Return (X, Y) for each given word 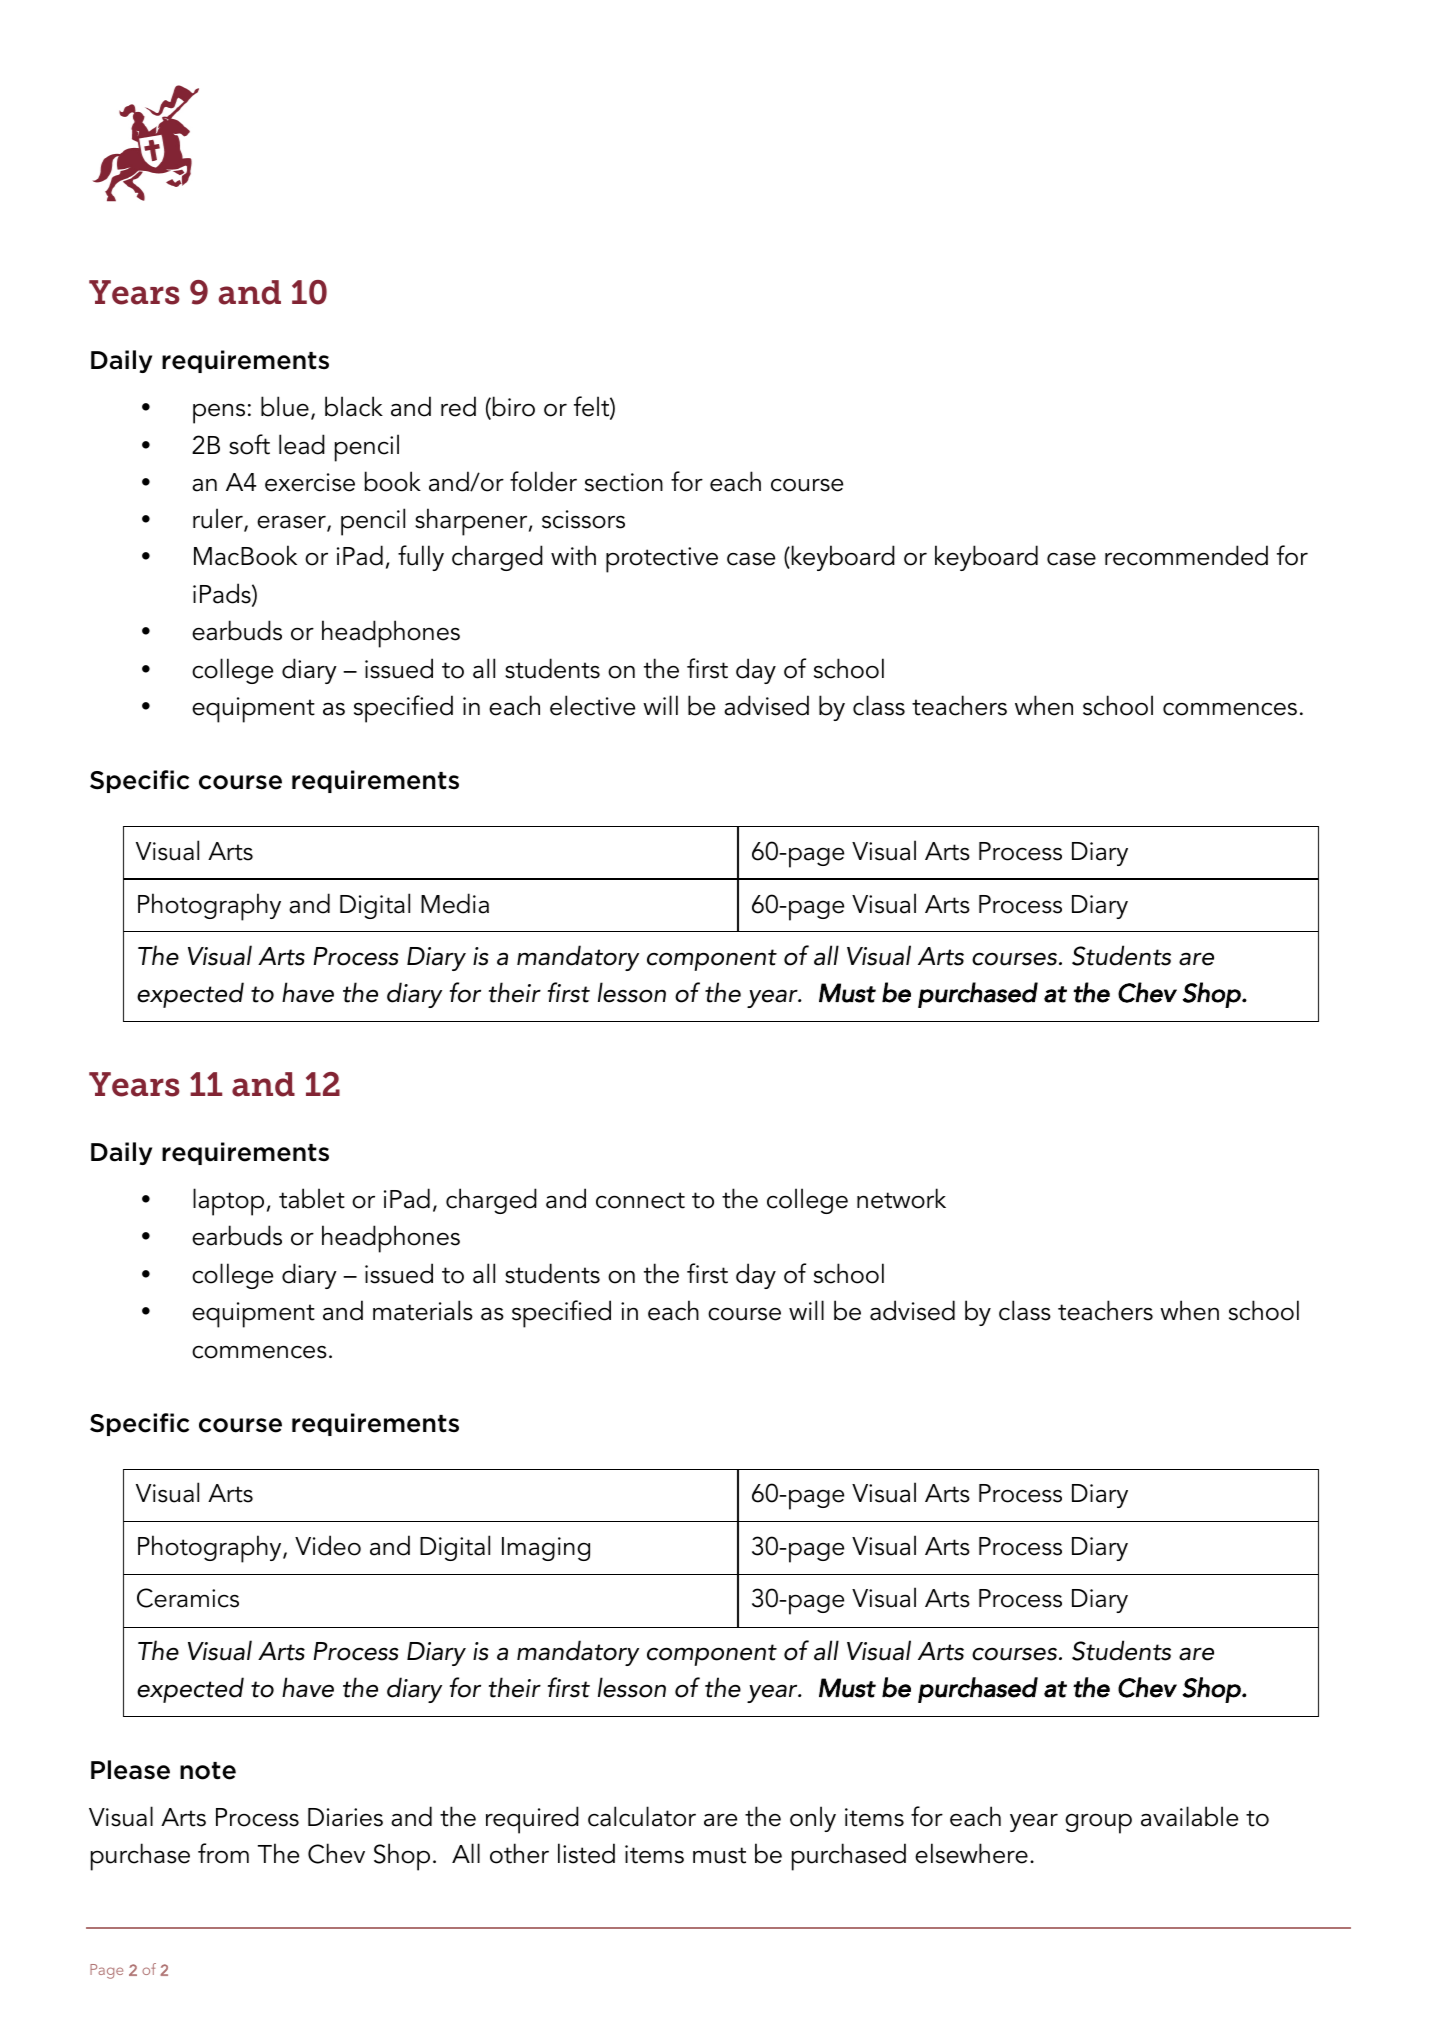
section (624, 482)
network (901, 1198)
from (223, 1853)
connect (640, 1200)
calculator (642, 1816)
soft (249, 444)
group (1098, 1823)
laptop (228, 1202)
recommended (1186, 555)
